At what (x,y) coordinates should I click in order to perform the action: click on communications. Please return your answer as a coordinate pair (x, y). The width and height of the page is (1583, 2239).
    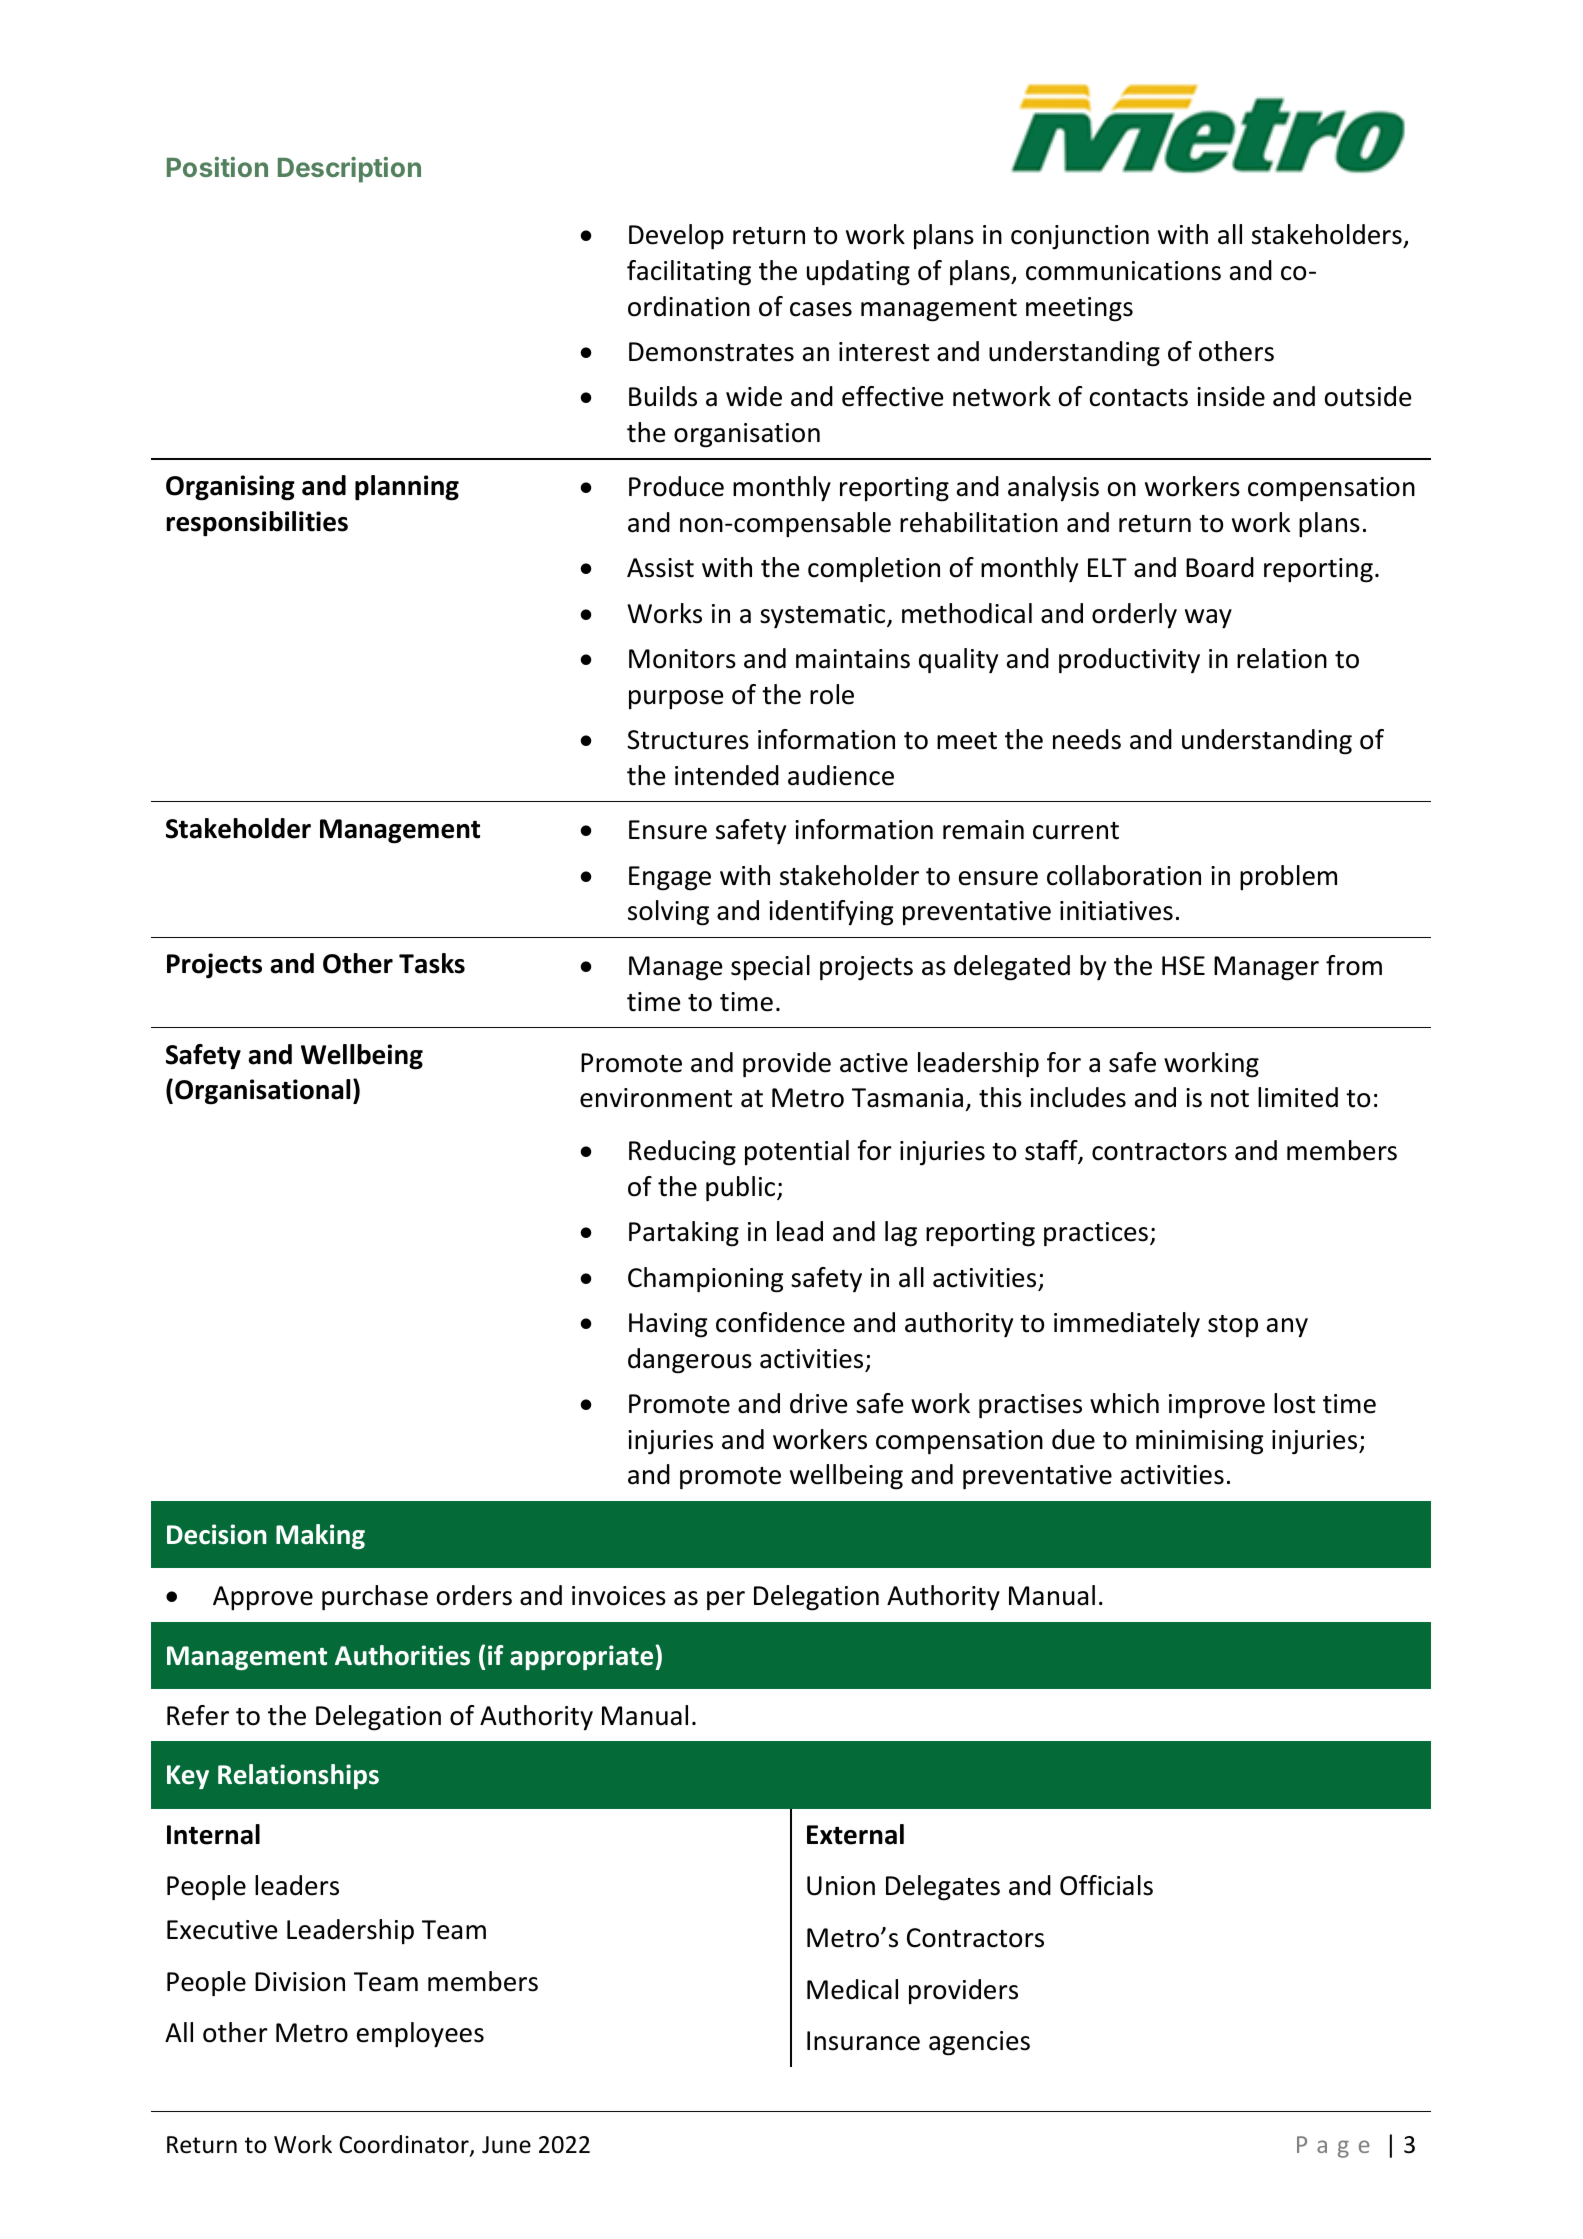
    Looking at the image, I should click on (1123, 271).
